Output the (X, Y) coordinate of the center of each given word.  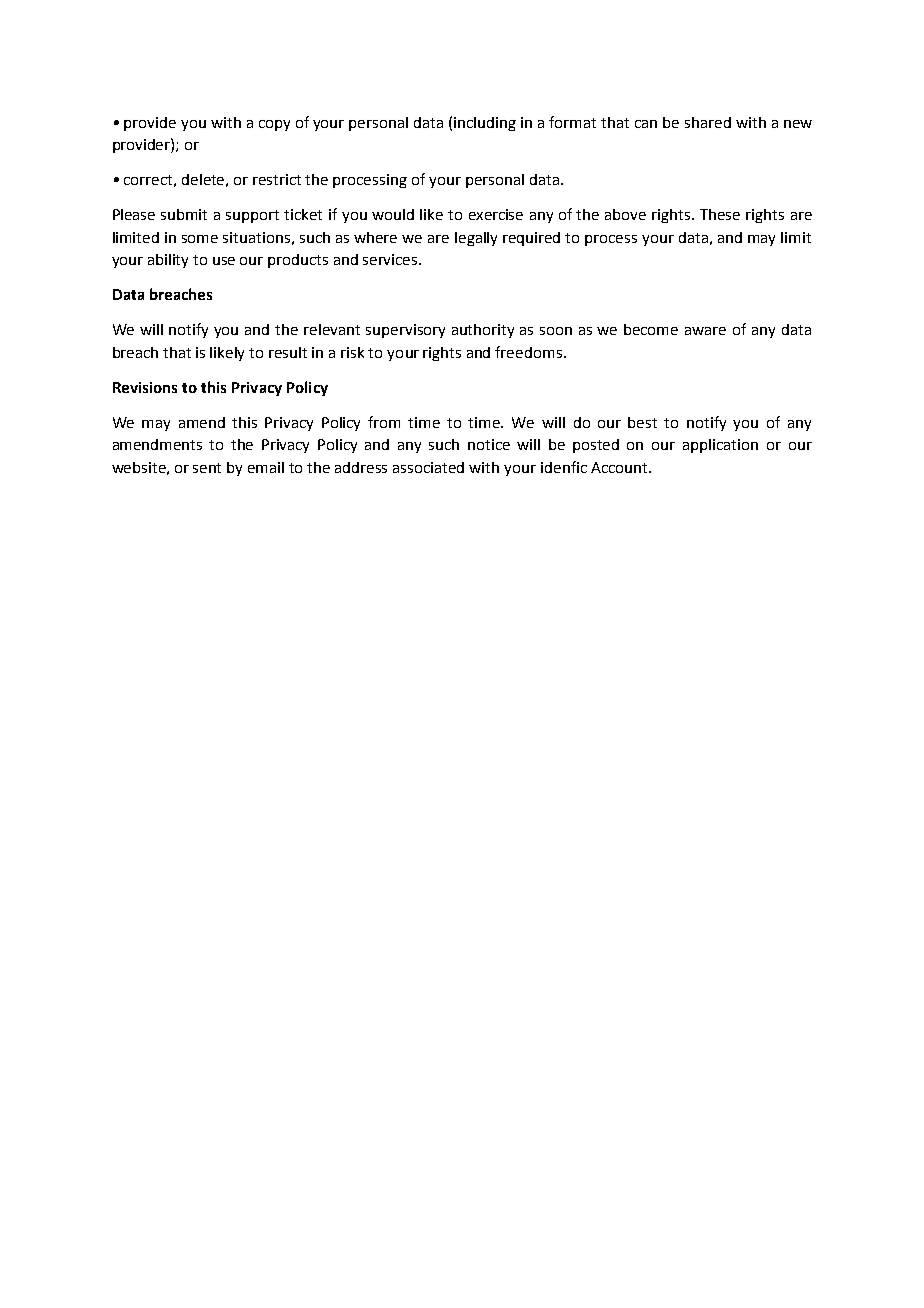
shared (708, 122)
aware (705, 331)
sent (207, 468)
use (224, 261)
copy (274, 125)
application (720, 446)
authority (483, 331)
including (485, 124)
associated (428, 467)
